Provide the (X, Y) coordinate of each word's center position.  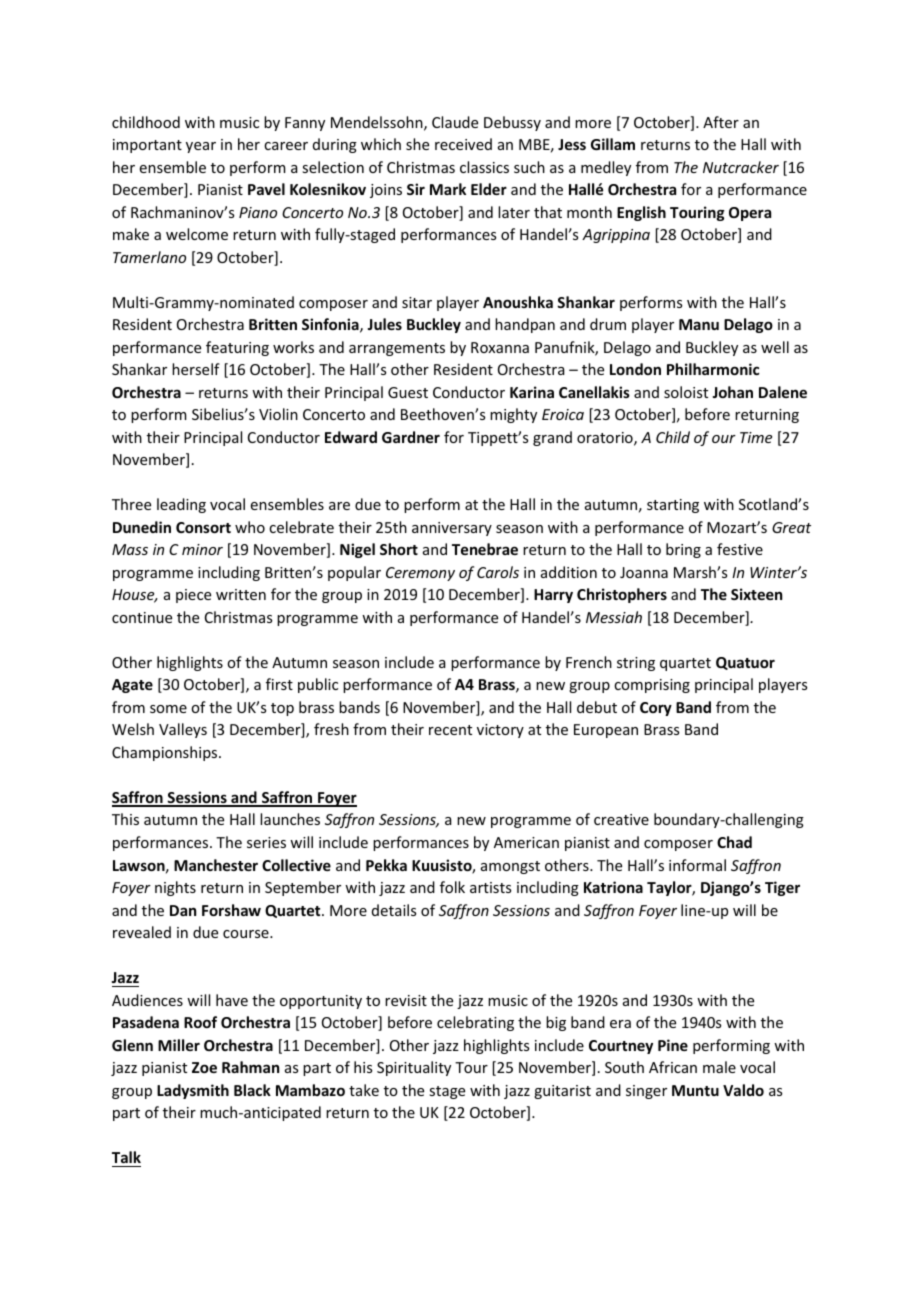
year (201, 147)
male (719, 1067)
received (463, 144)
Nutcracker (741, 167)
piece (193, 596)
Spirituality (414, 1068)
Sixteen (756, 594)
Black (252, 1090)
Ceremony (420, 574)
